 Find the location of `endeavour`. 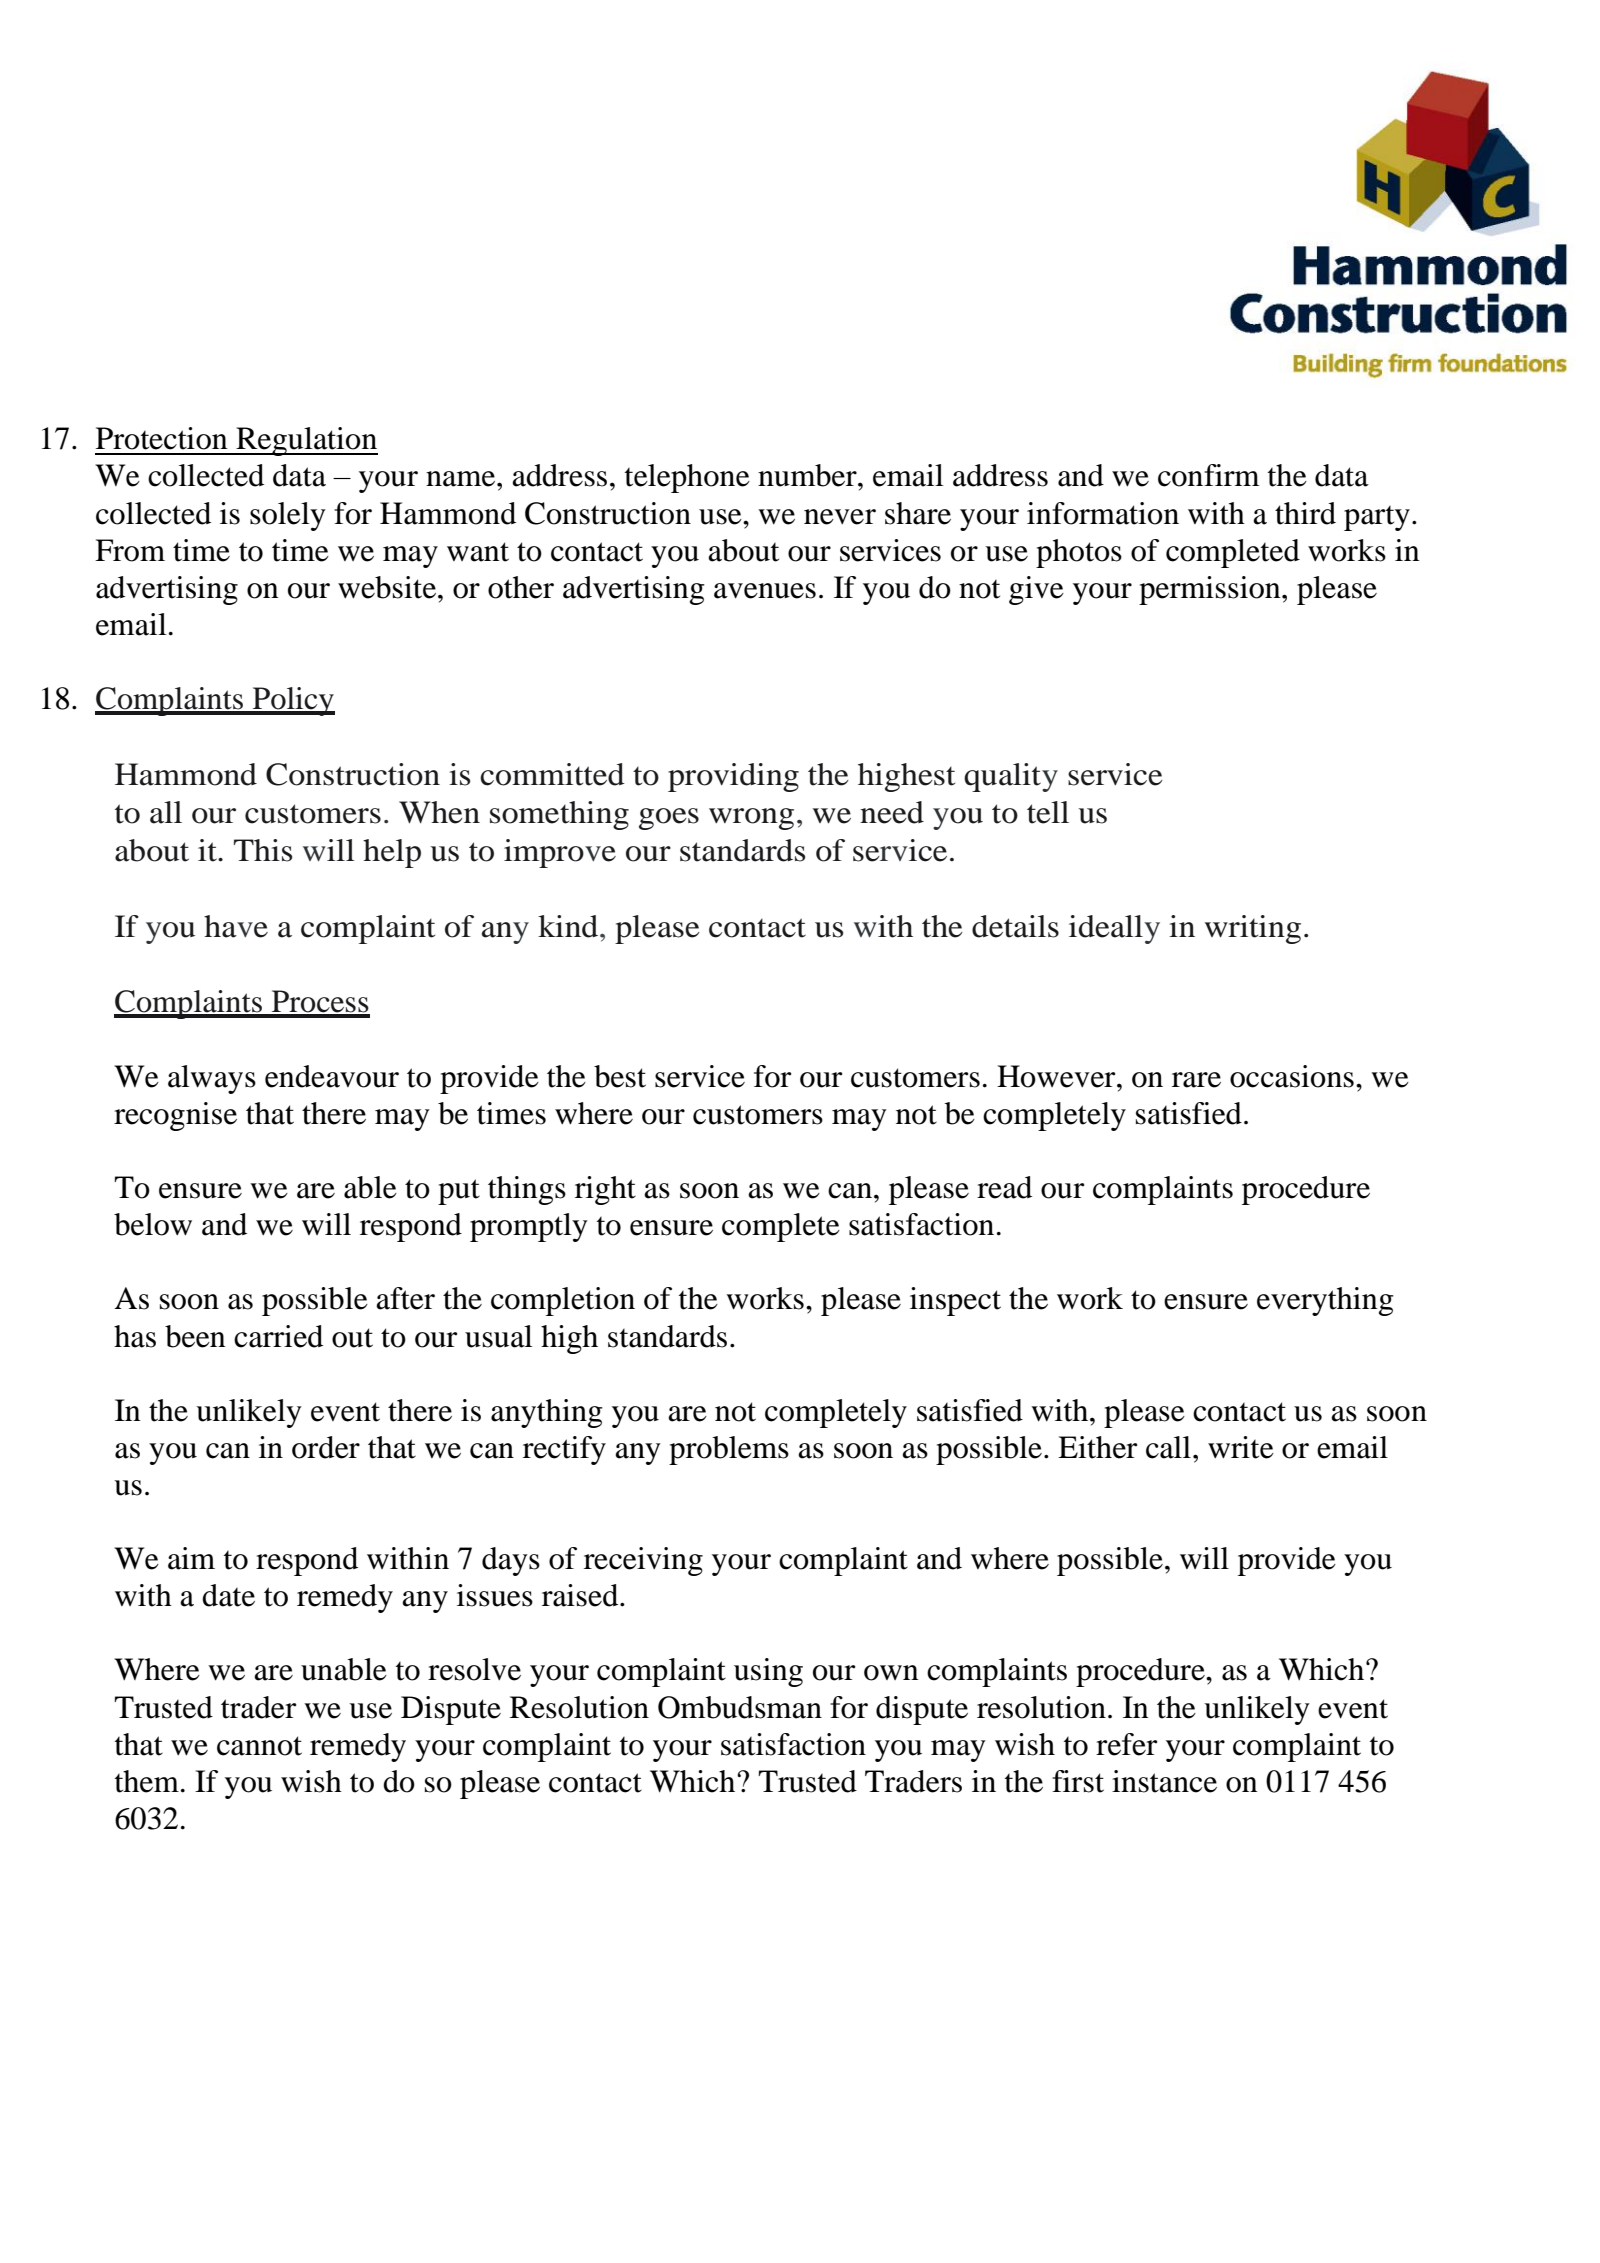

endeavour is located at coordinates (332, 1076).
